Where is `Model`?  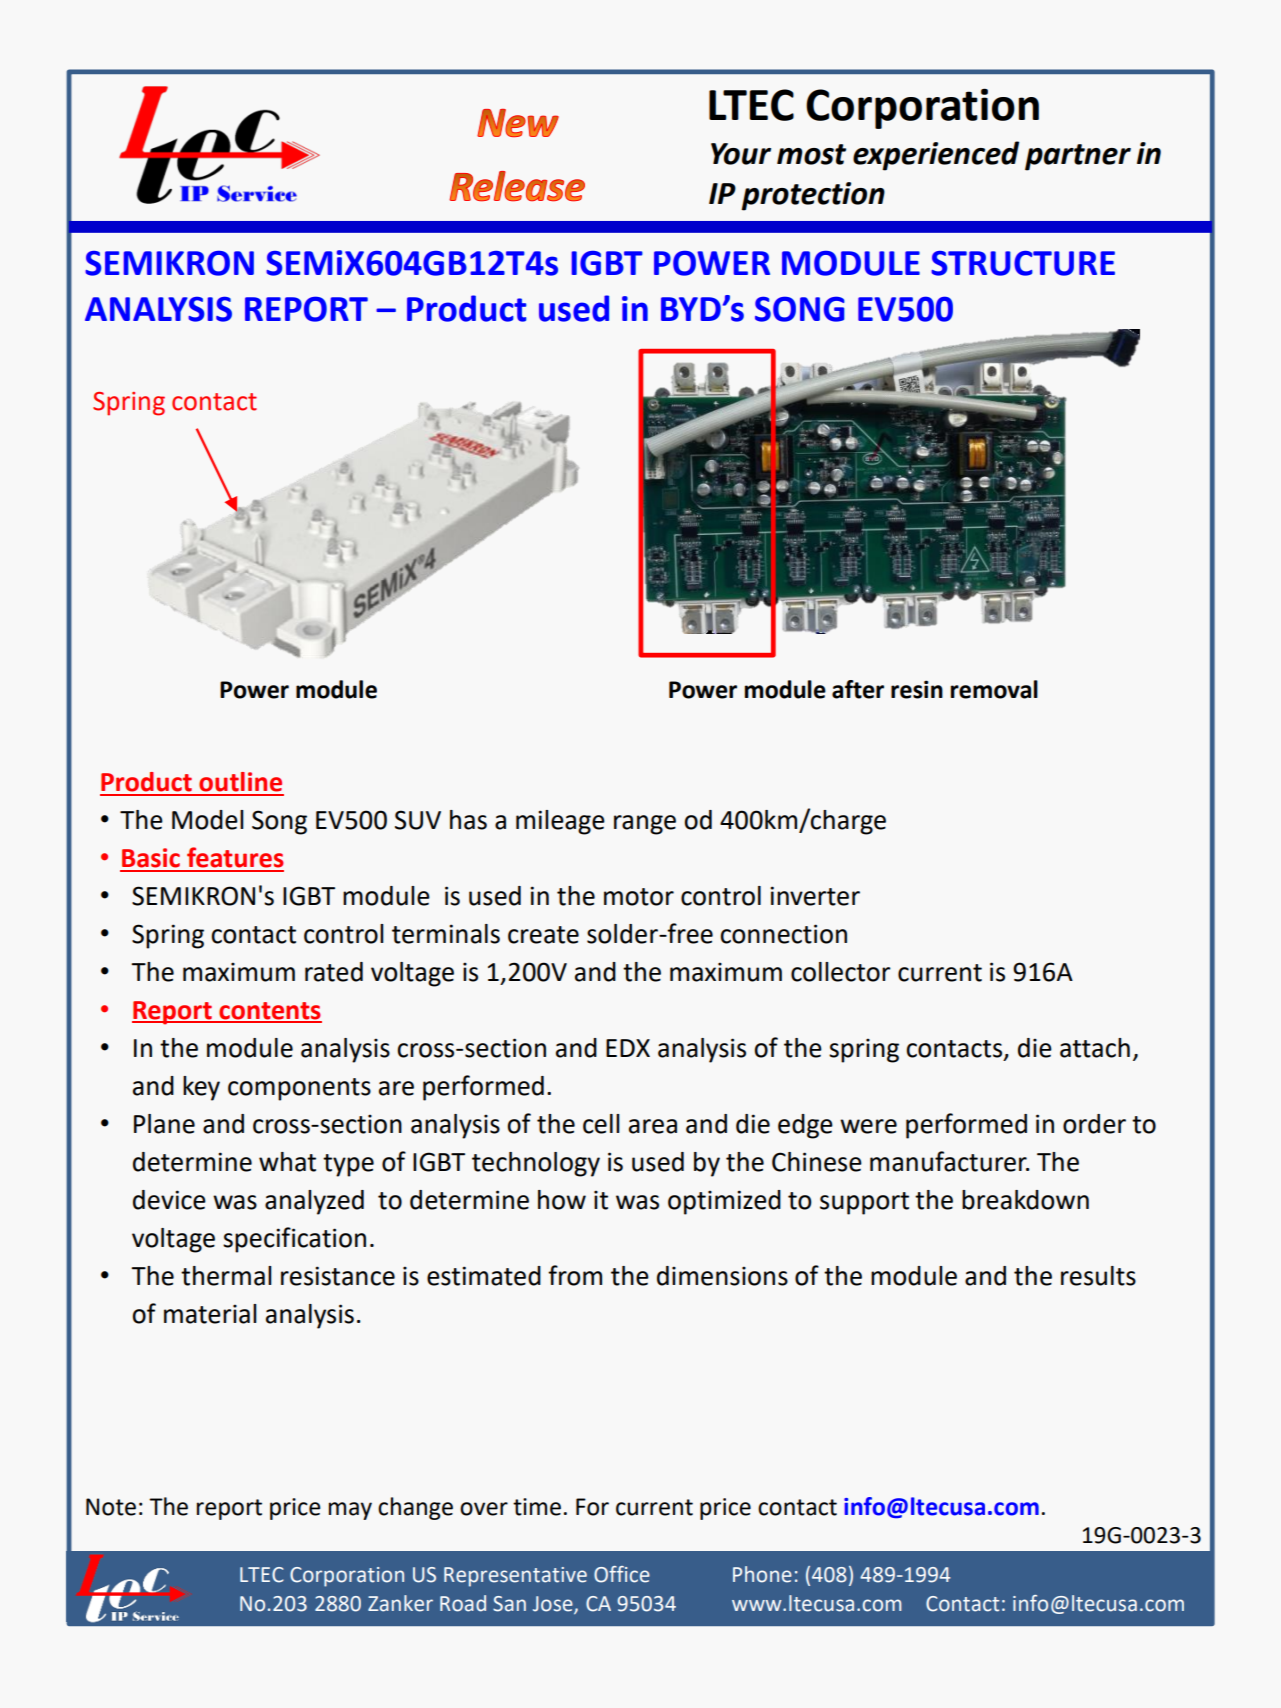 Model is located at coordinates (208, 820).
